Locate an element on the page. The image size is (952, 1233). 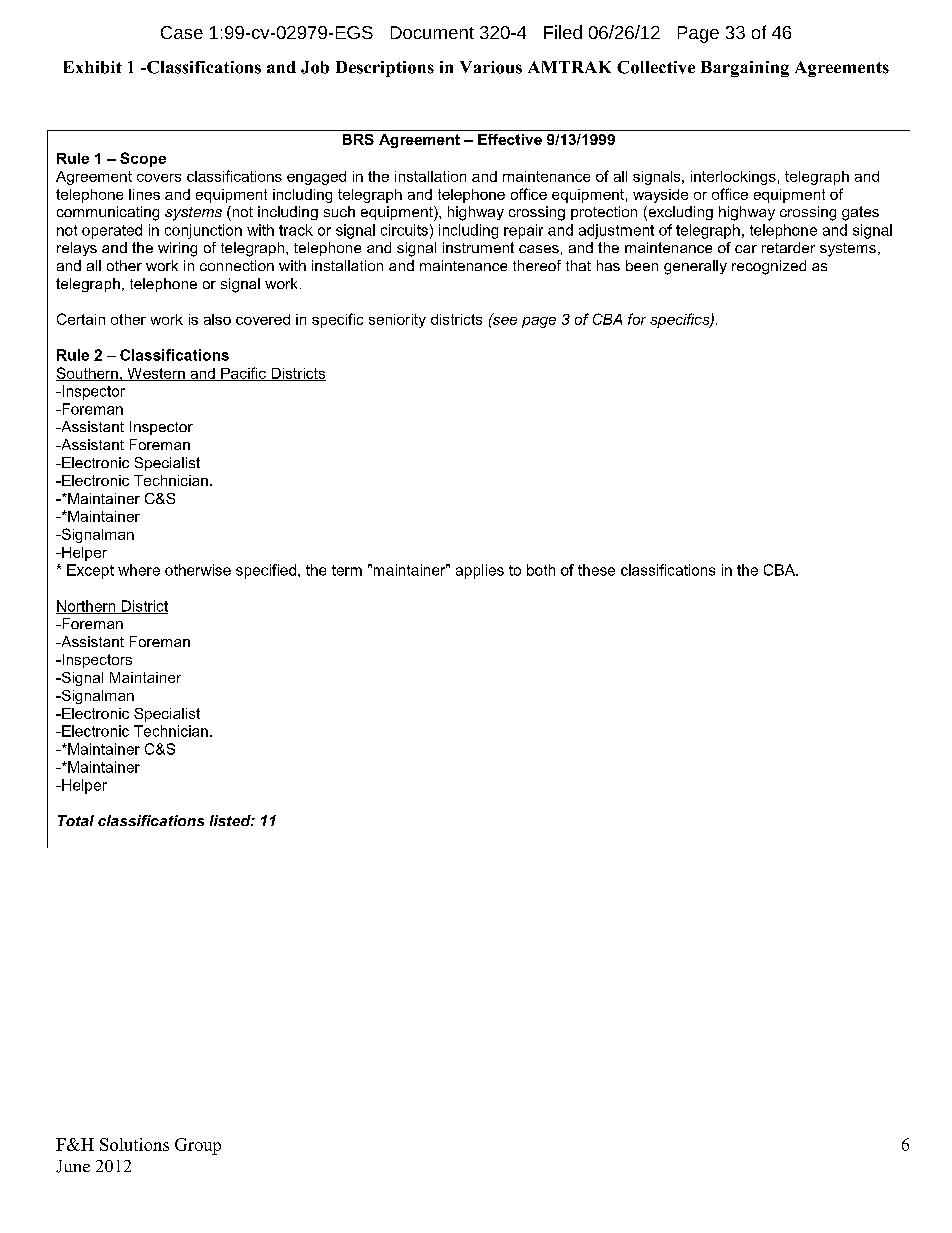
Exhibit is located at coordinates (93, 67).
